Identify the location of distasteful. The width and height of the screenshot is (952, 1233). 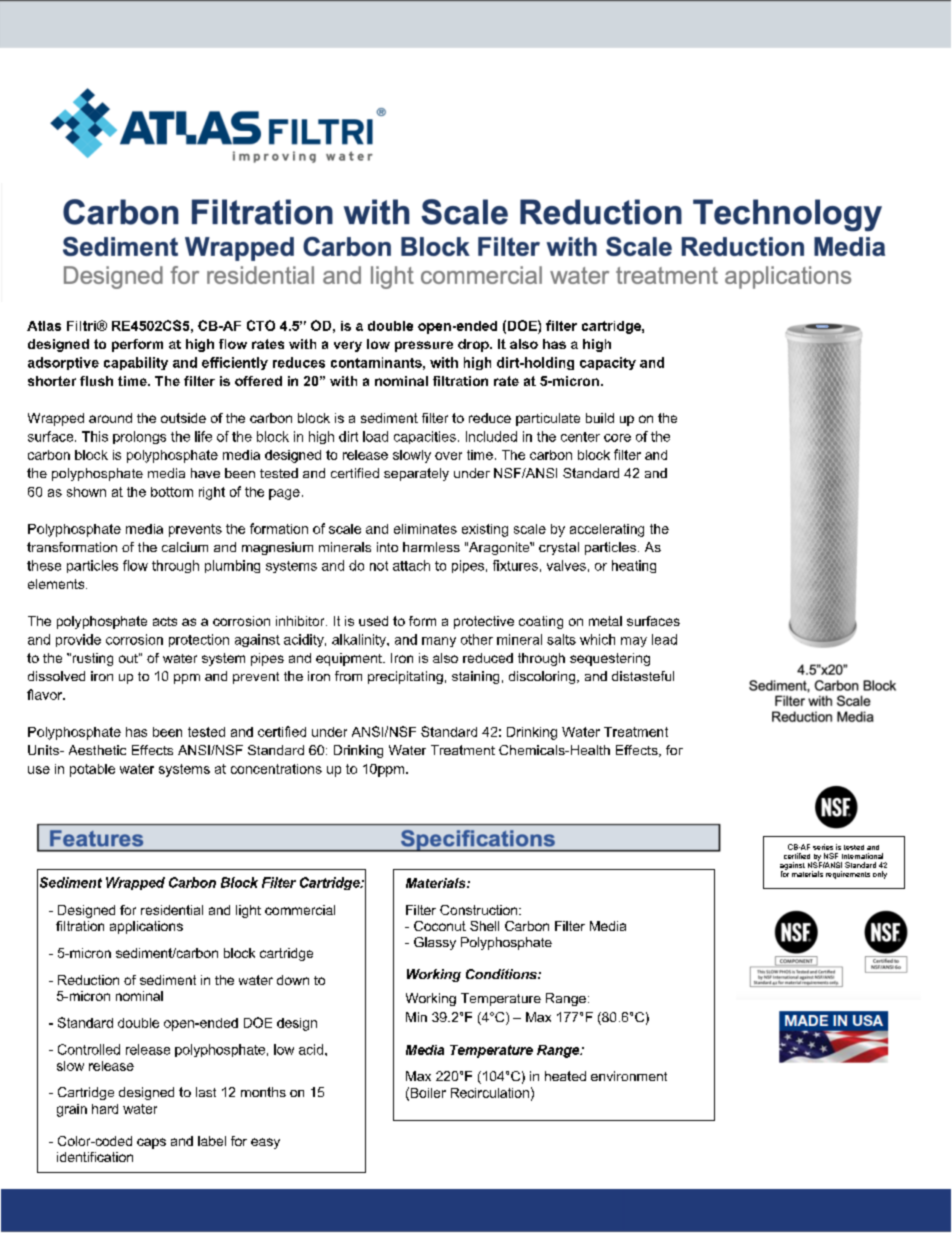
(643, 676).
